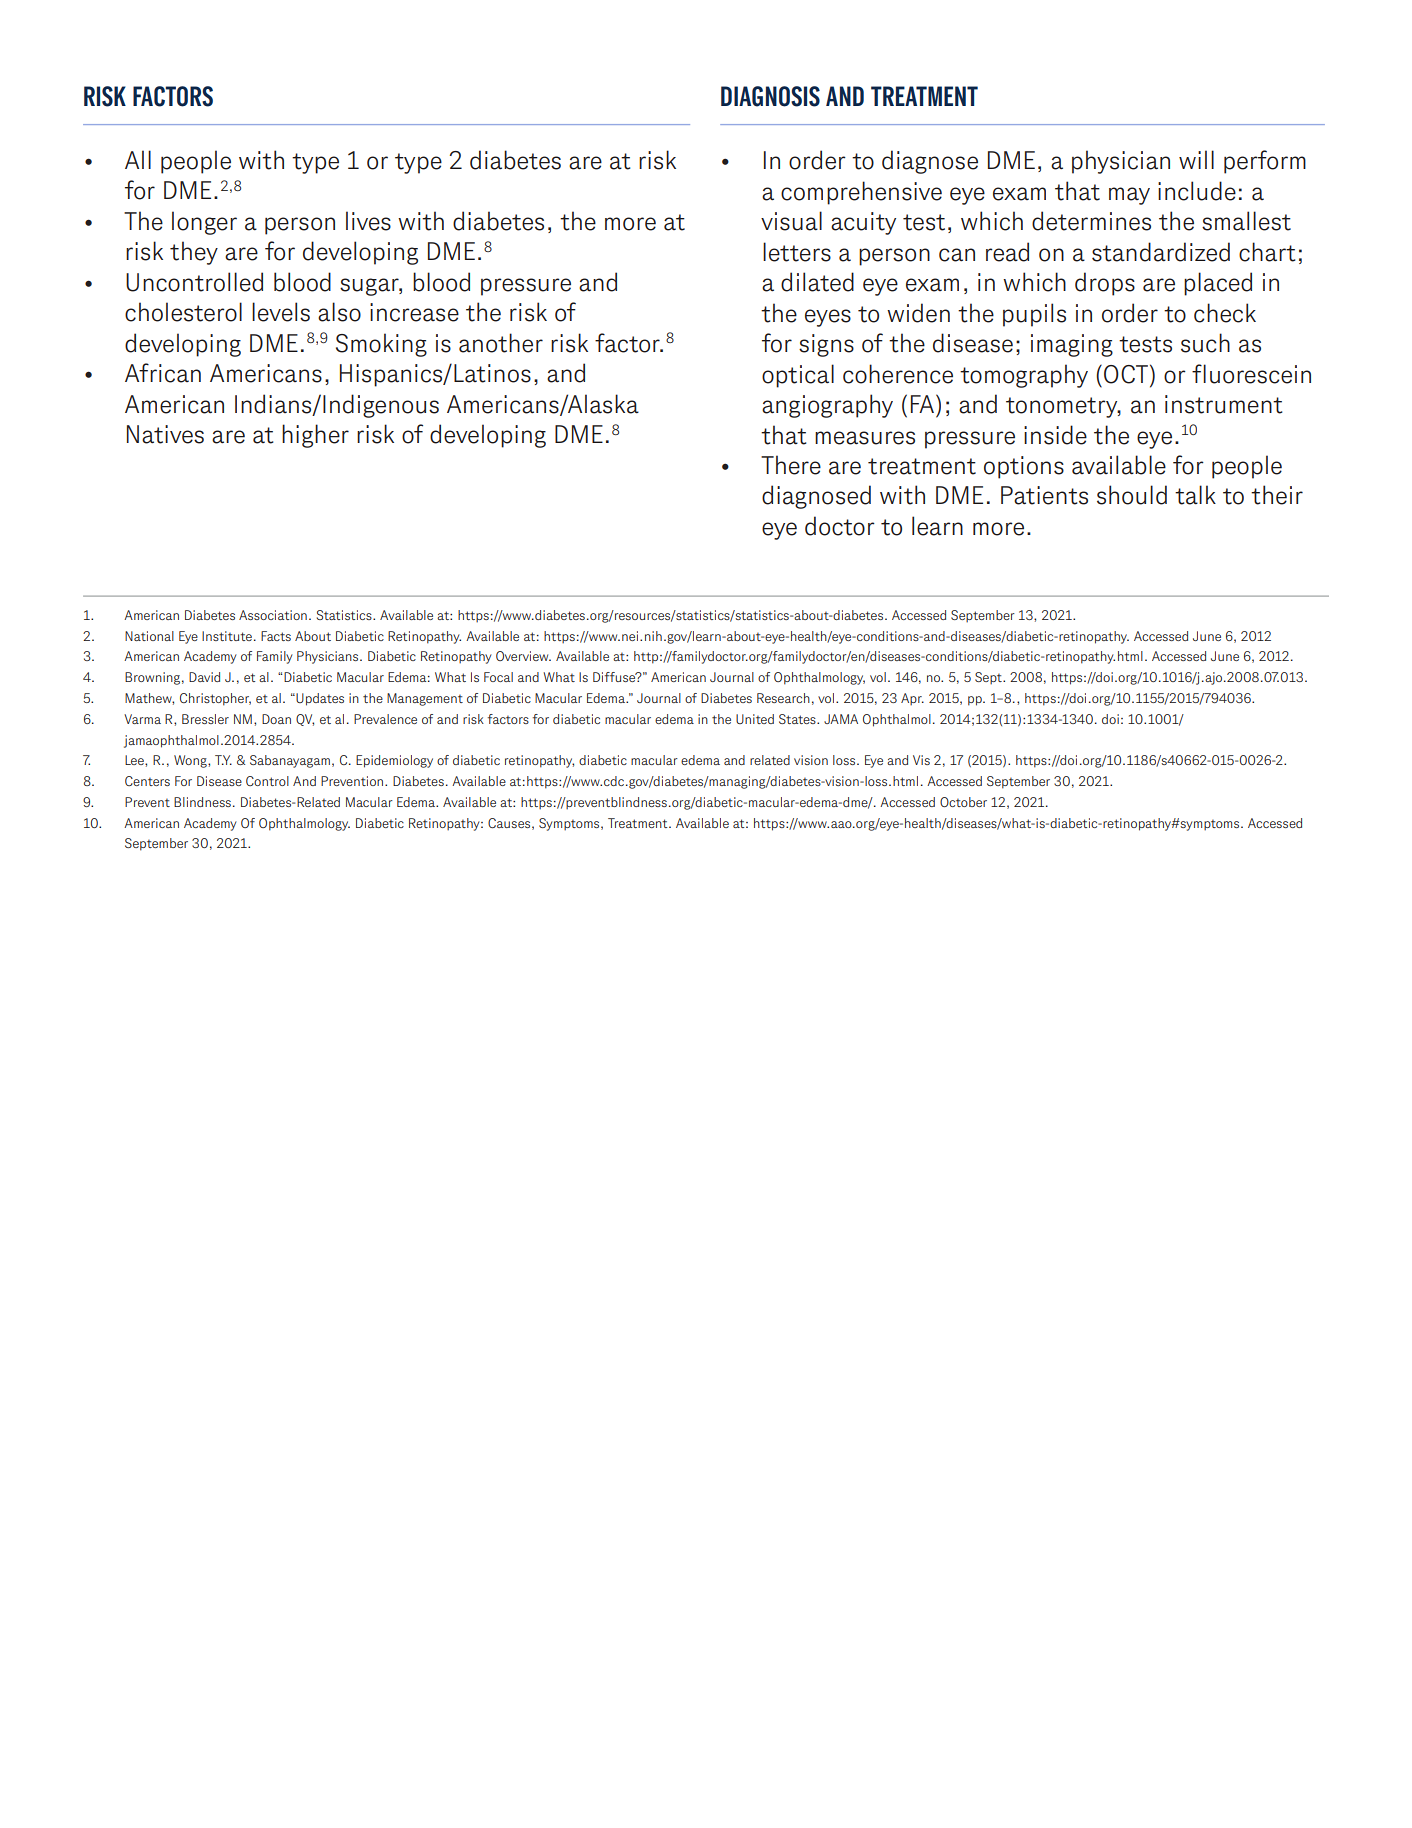  What do you see at coordinates (817, 282) in the document?
I see `dilated` at bounding box center [817, 282].
